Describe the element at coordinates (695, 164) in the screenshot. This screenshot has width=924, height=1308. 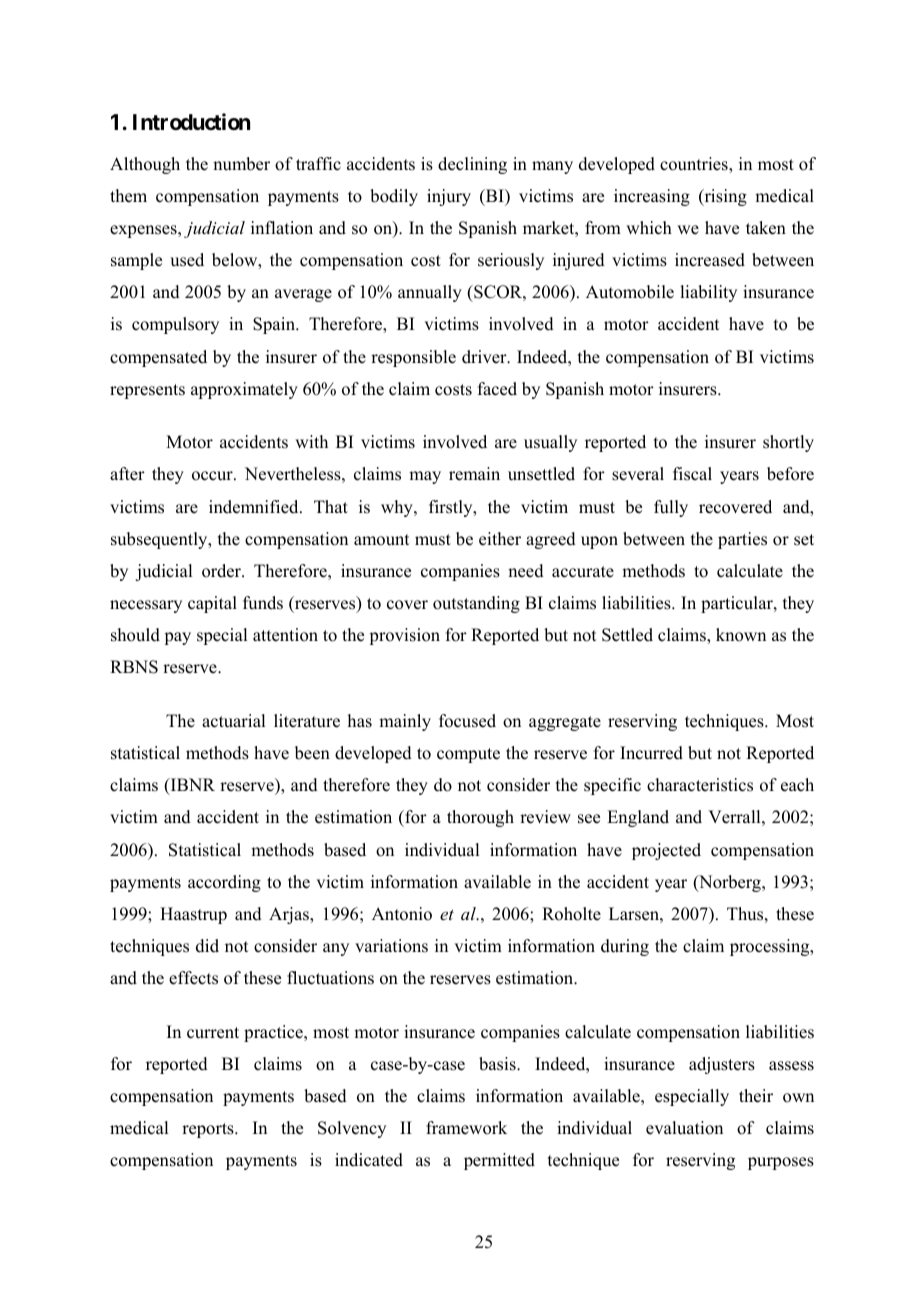
I see `countries` at that location.
